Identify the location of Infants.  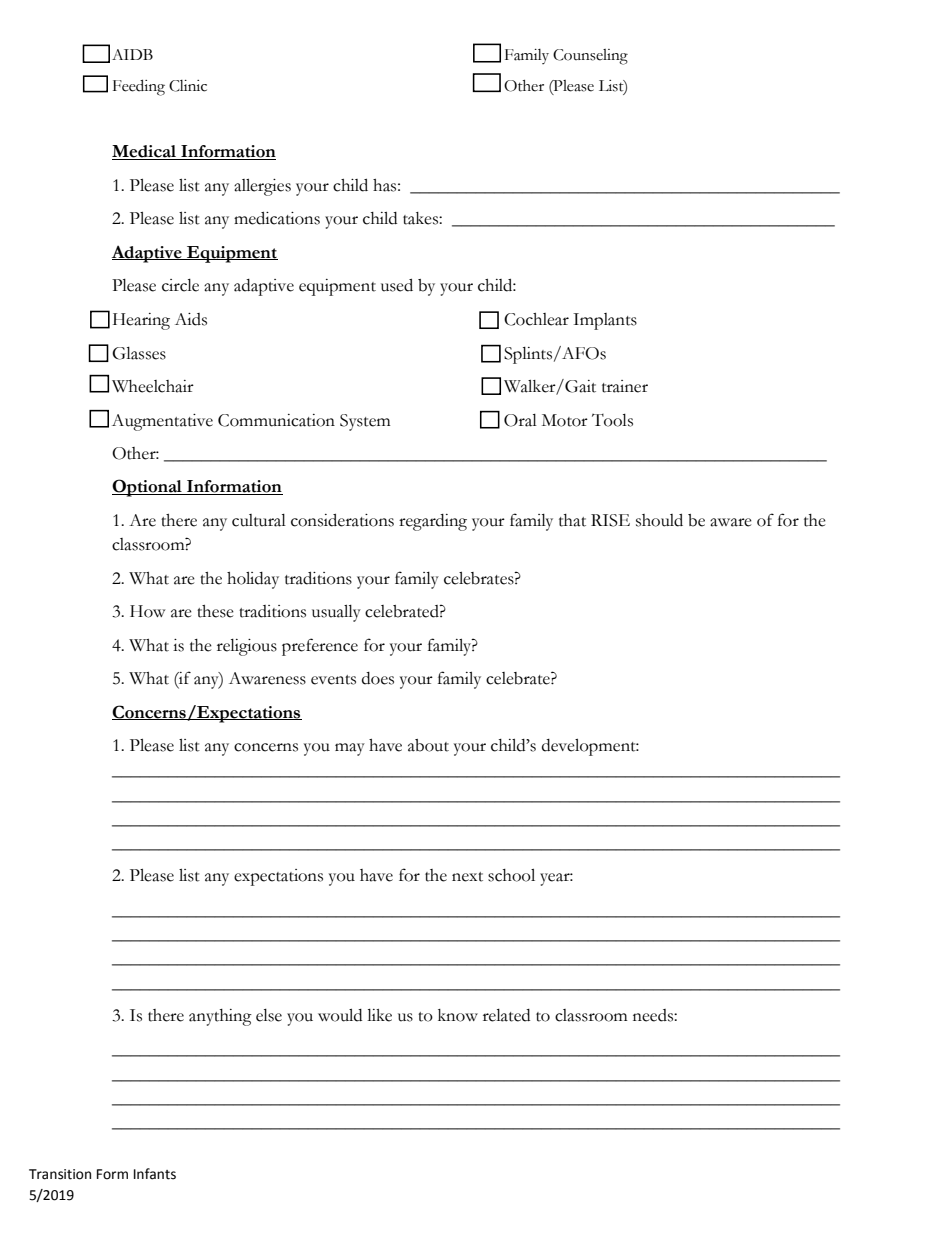
(155, 1174).
